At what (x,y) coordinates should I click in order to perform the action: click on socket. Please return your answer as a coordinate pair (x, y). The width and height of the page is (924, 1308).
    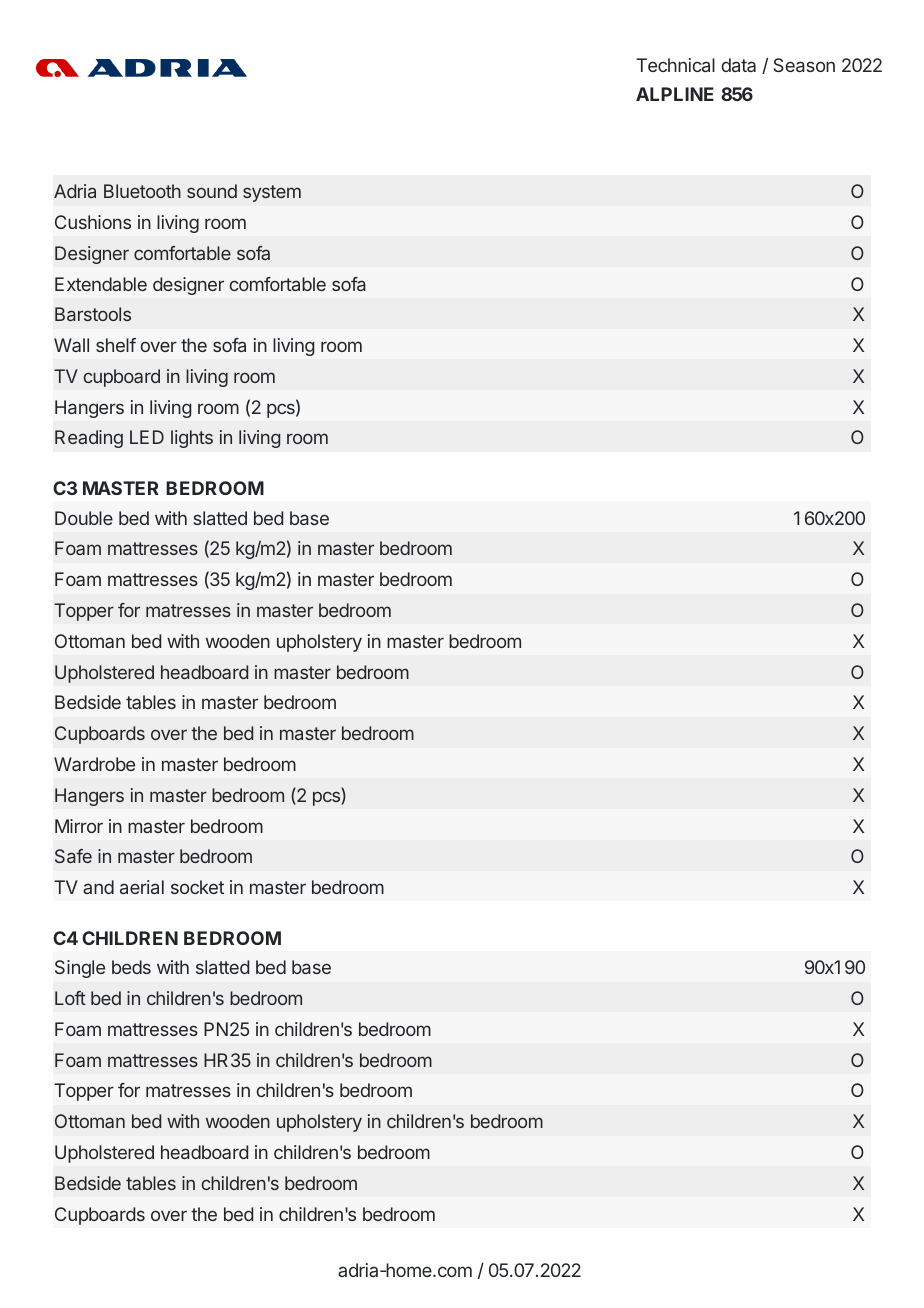
    Looking at the image, I should click on (197, 887).
